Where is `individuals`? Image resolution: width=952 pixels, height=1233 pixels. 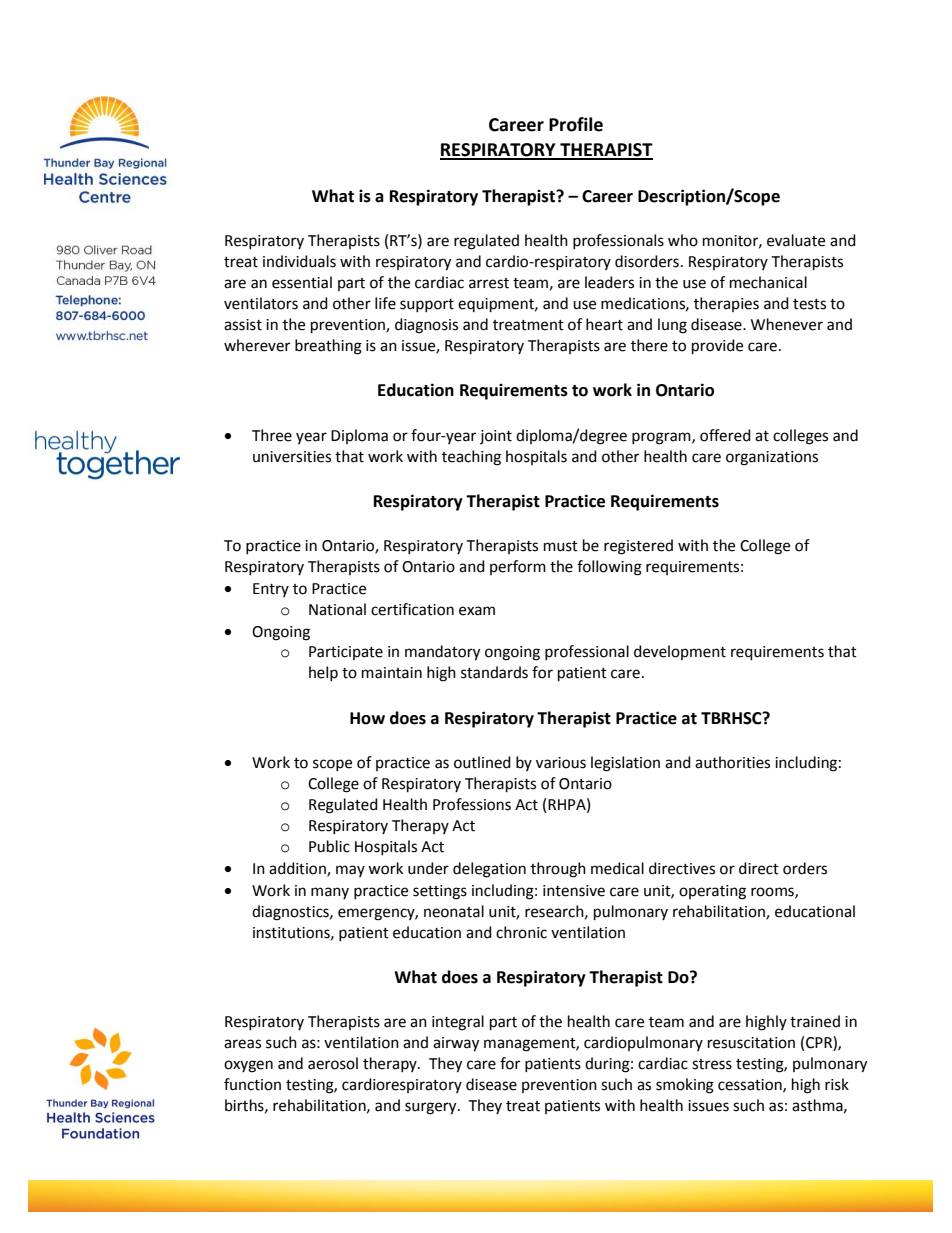 individuals is located at coordinates (299, 261).
